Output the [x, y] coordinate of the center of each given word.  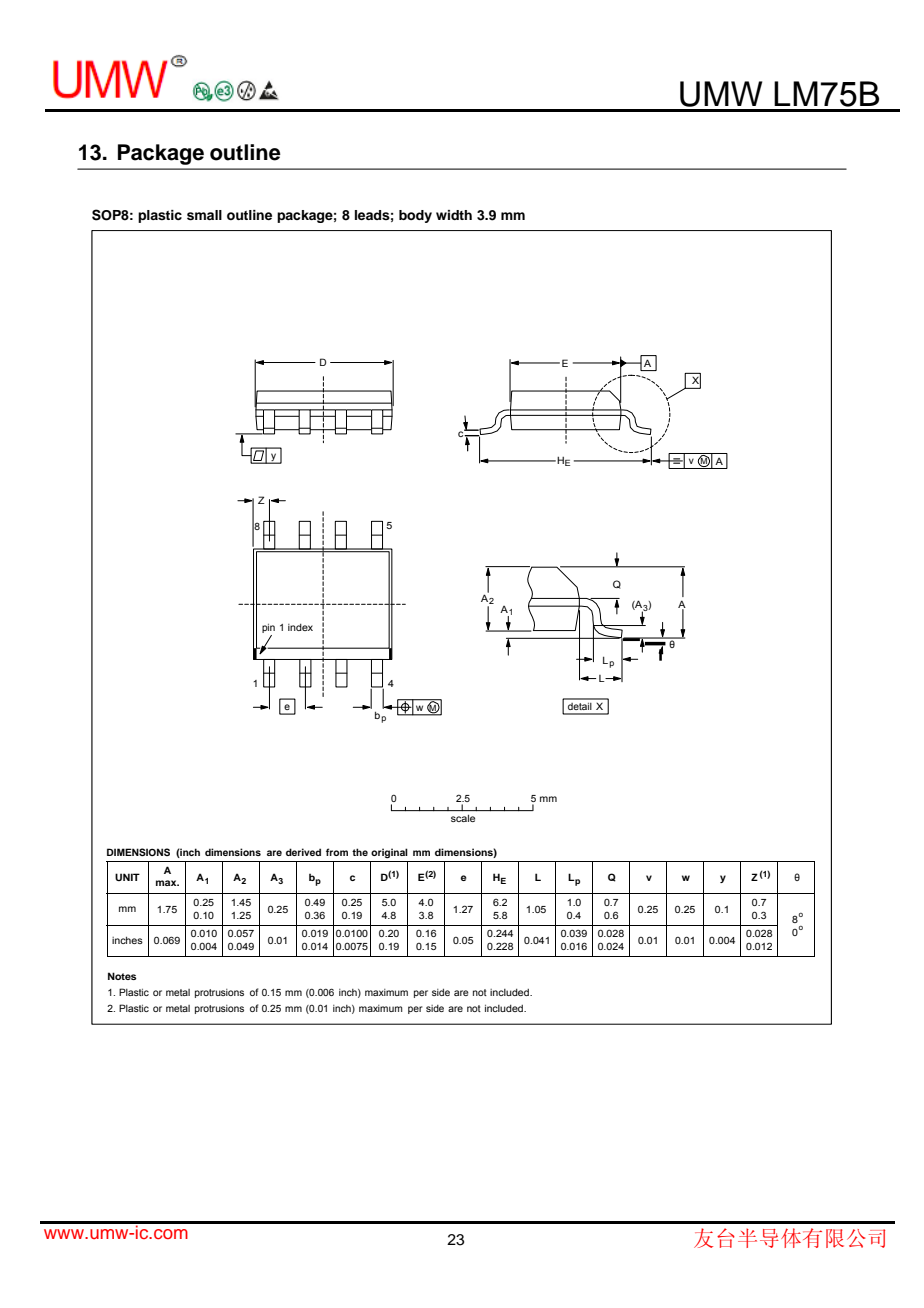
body [415, 216]
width [454, 215]
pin [268, 628]
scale [463, 818]
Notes [122, 976]
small [204, 215]
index [300, 627]
